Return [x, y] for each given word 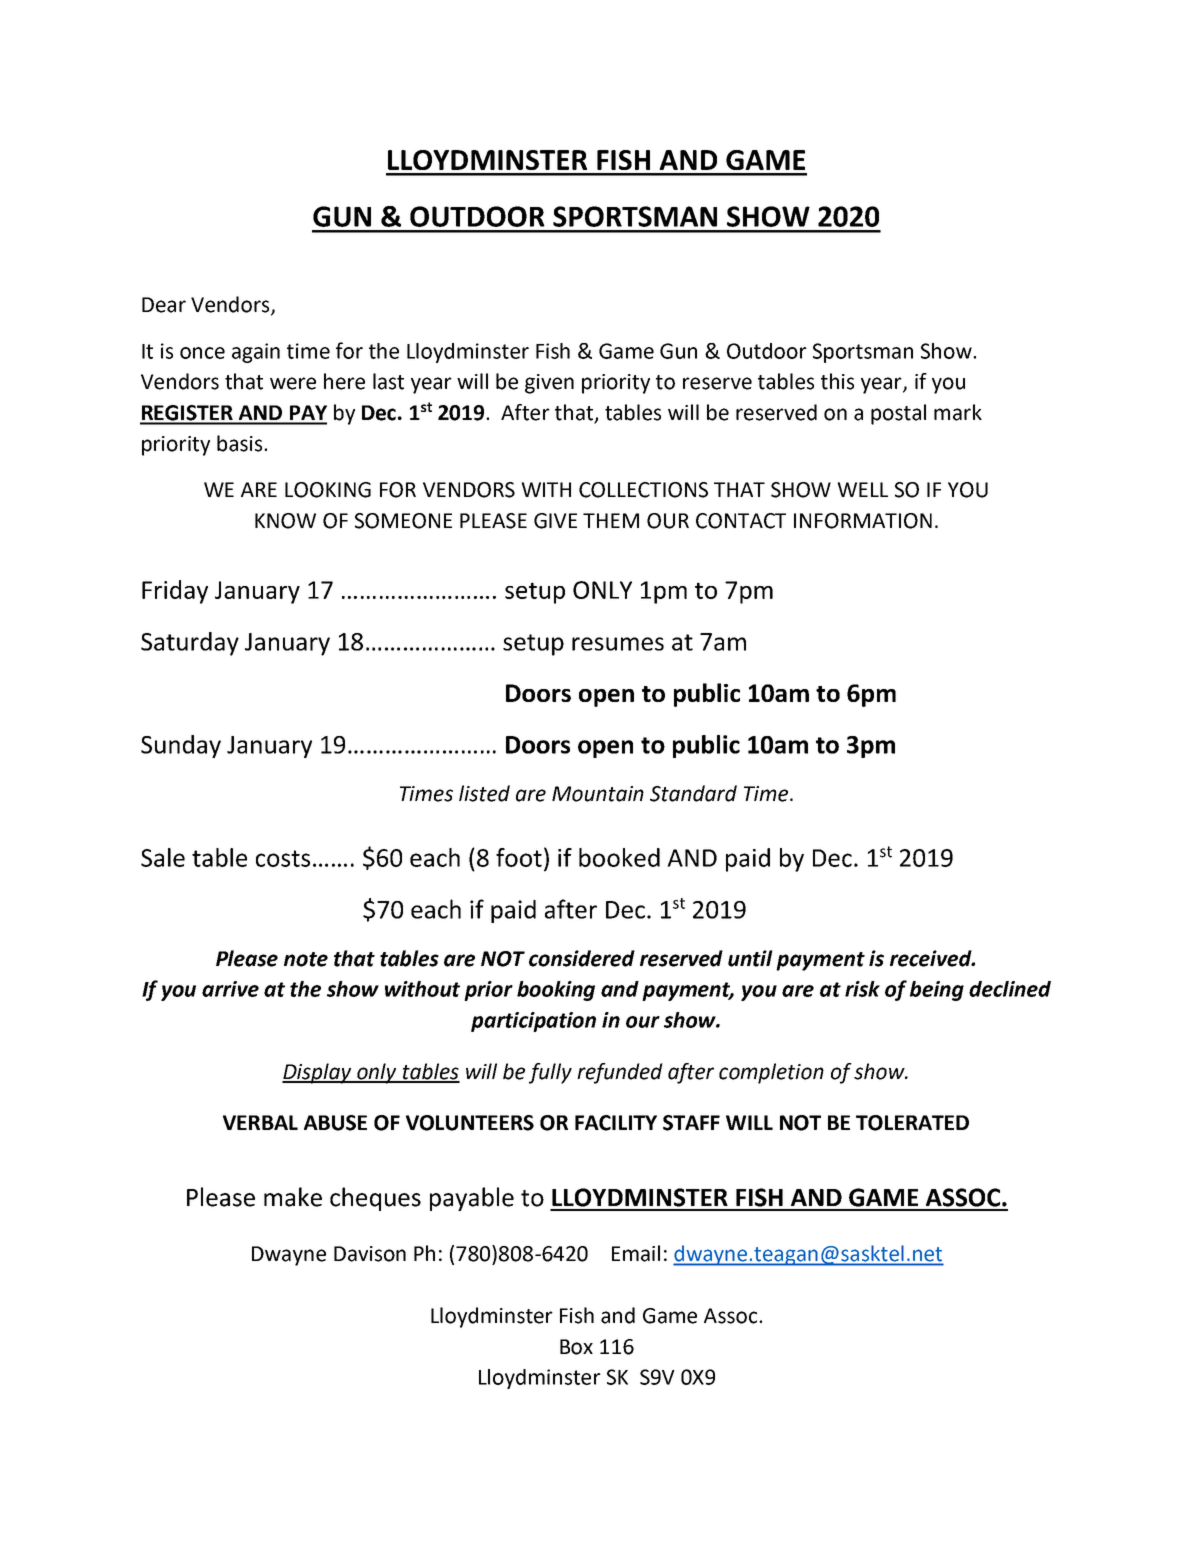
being [937, 991]
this [837, 381]
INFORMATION [863, 521]
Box [576, 1347]
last [388, 381]
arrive [230, 989]
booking [556, 991]
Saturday [190, 644]
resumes [618, 644]
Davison [370, 1254]
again [256, 353]
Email [636, 1253]
